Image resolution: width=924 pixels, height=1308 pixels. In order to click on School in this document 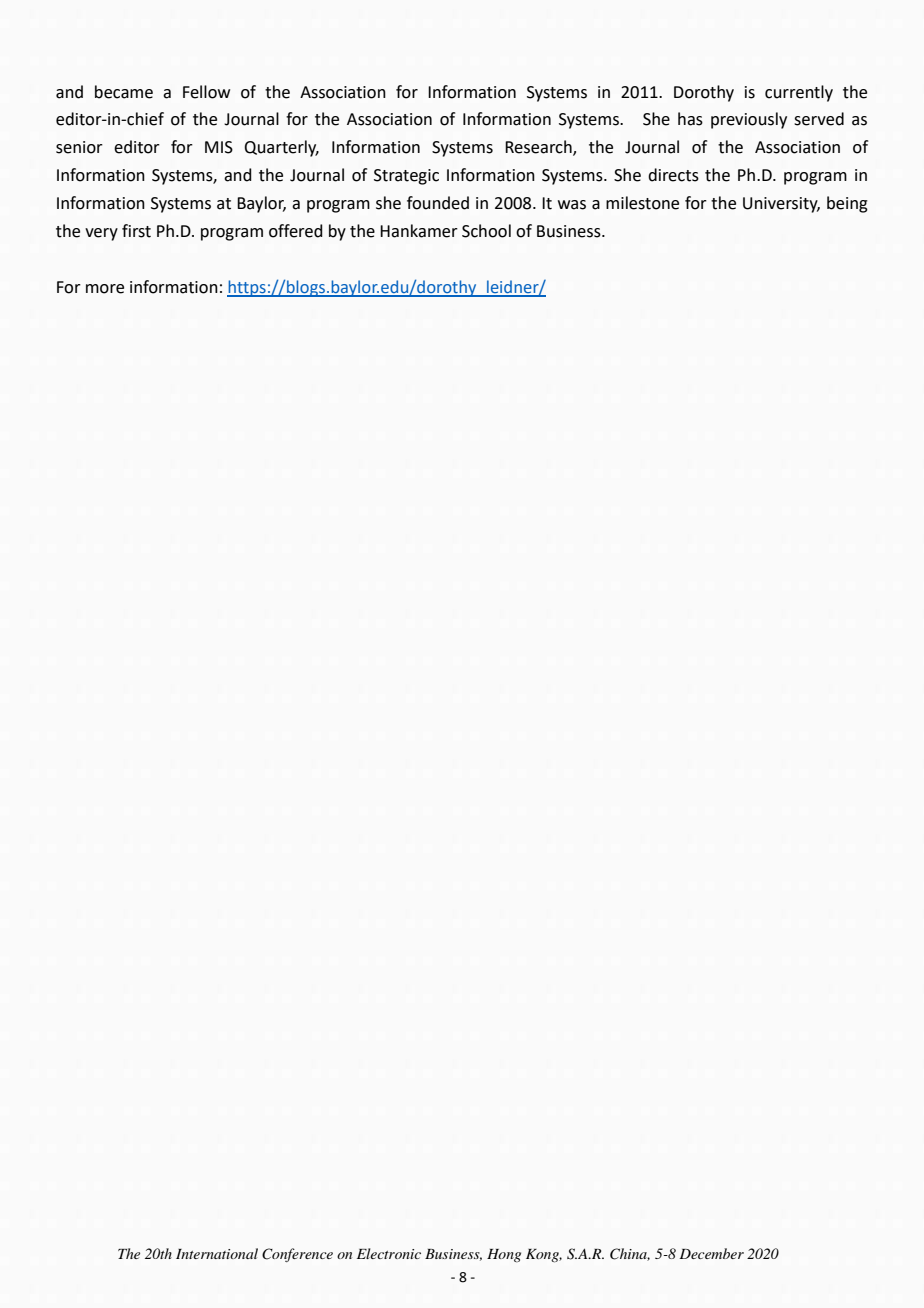, I will do `click(486, 231)`.
